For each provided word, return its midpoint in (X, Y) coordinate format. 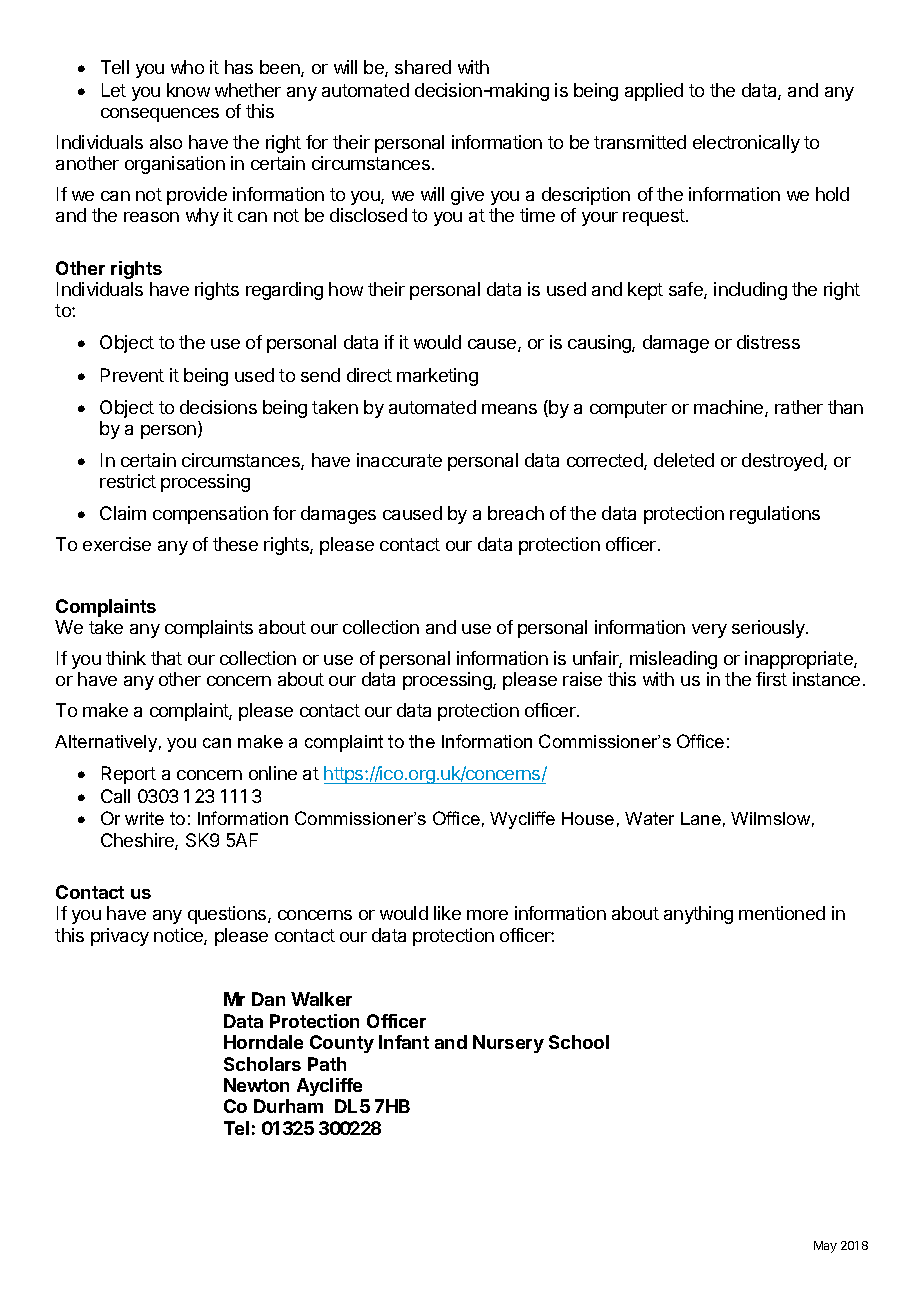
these (235, 544)
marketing (437, 377)
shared (423, 67)
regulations (775, 515)
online (273, 773)
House (588, 818)
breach (516, 513)
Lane (701, 818)
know (188, 90)
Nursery (508, 1044)
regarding (284, 291)
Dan (268, 999)
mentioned (782, 913)
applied (654, 92)
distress (768, 342)
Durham (288, 1106)
